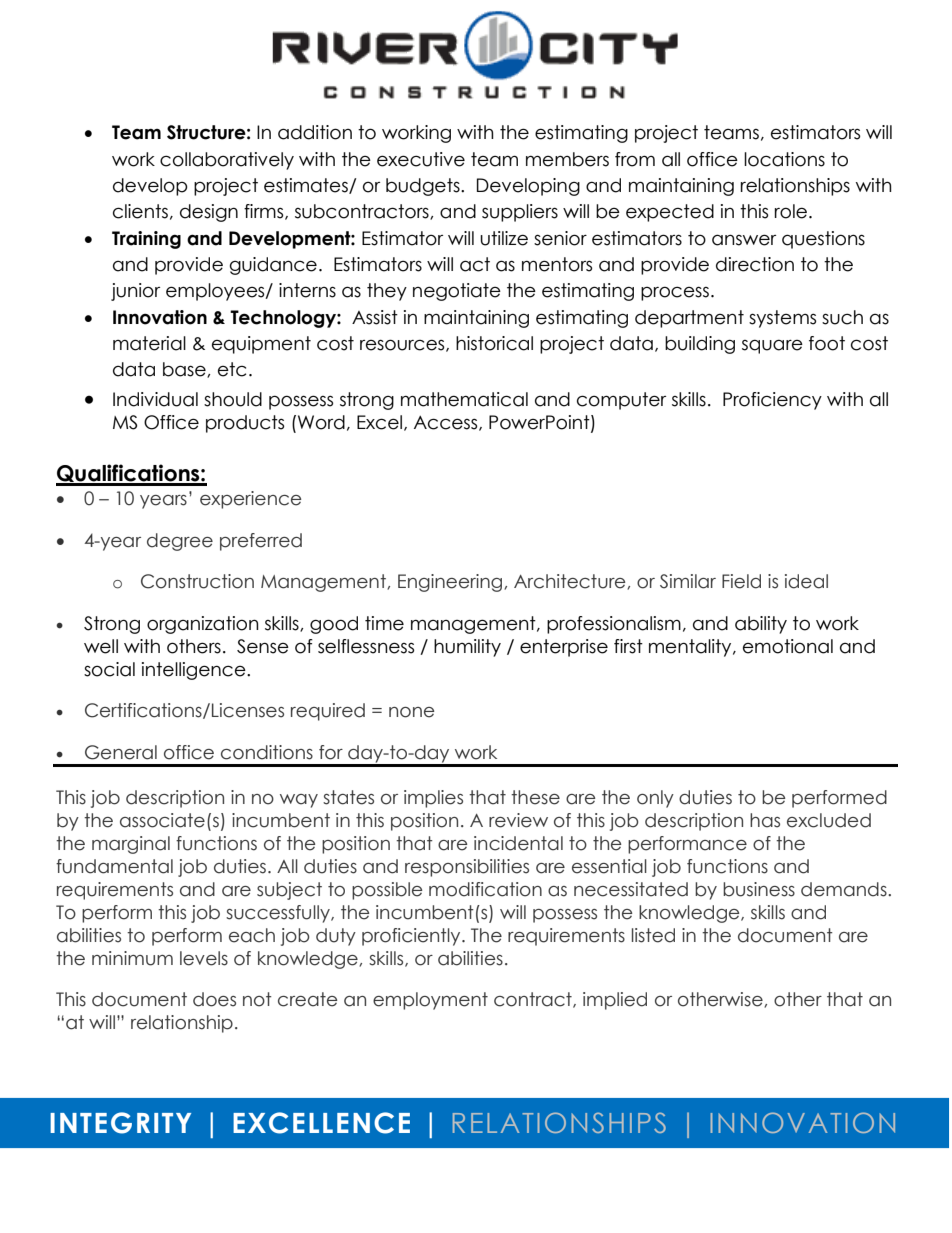  What do you see at coordinates (120, 1123) in the image?
I see `INTEGRITY` at bounding box center [120, 1123].
